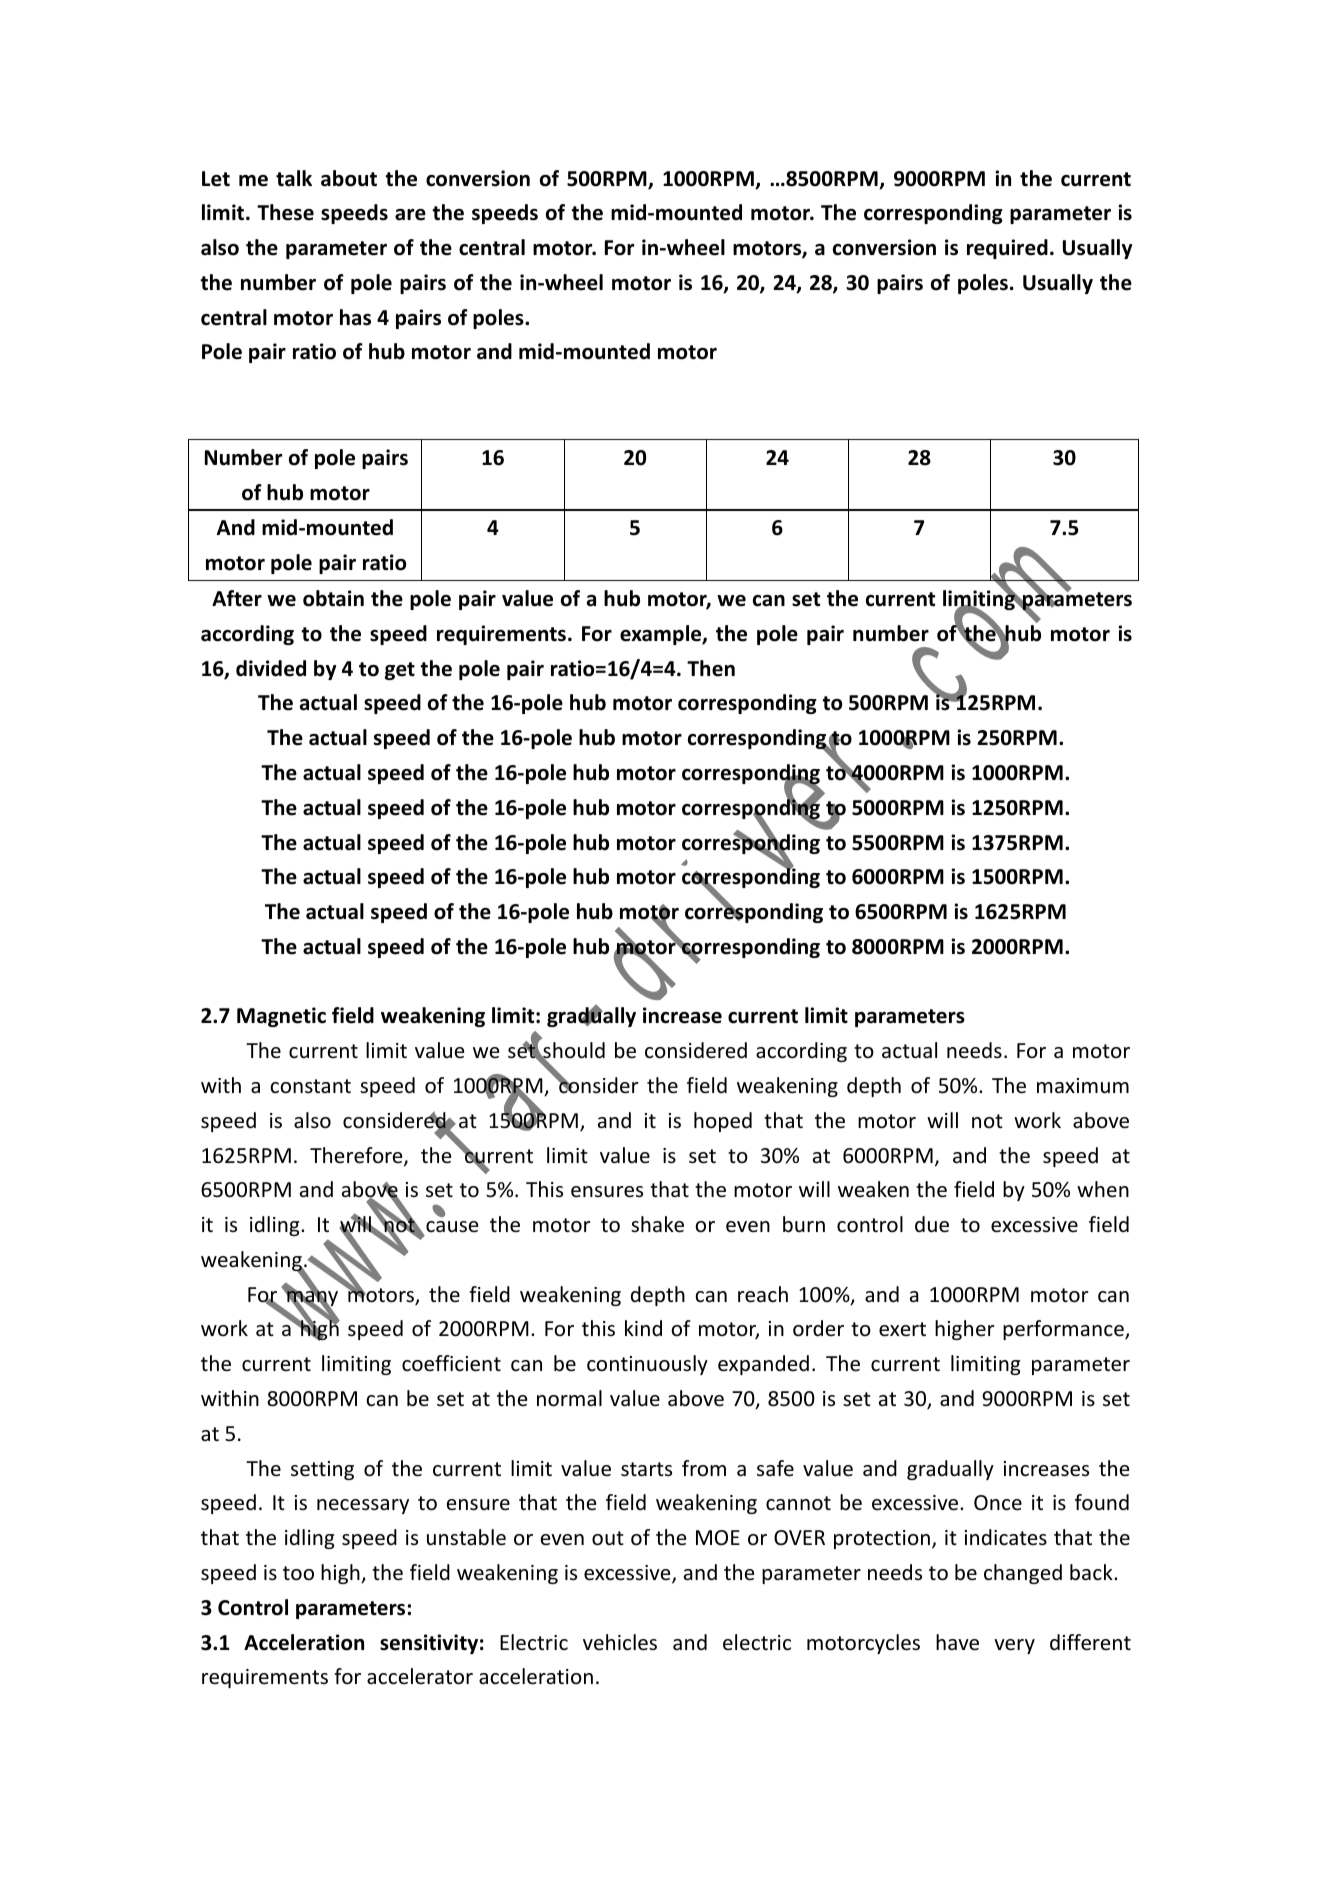  What do you see at coordinates (657, 1224) in the screenshot?
I see `shake` at bounding box center [657, 1224].
